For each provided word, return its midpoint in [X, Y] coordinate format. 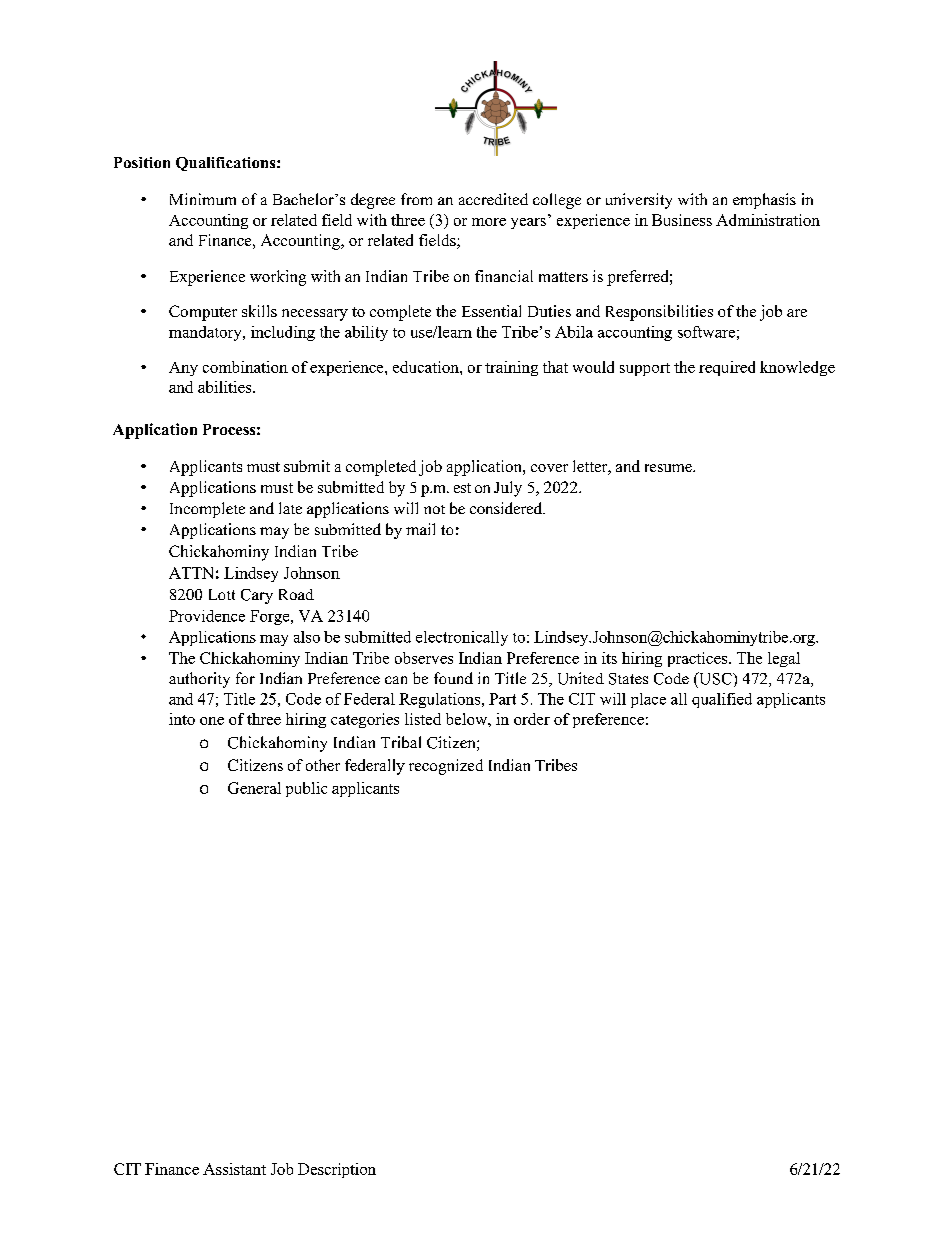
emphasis [764, 201]
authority [199, 680]
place [648, 700]
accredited [493, 199]
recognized [446, 767]
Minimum [203, 199]
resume [669, 468]
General [254, 788]
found [453, 678]
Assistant [234, 1169]
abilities [226, 387]
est [462, 488]
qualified [722, 700]
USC [715, 678]
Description [337, 1170]
